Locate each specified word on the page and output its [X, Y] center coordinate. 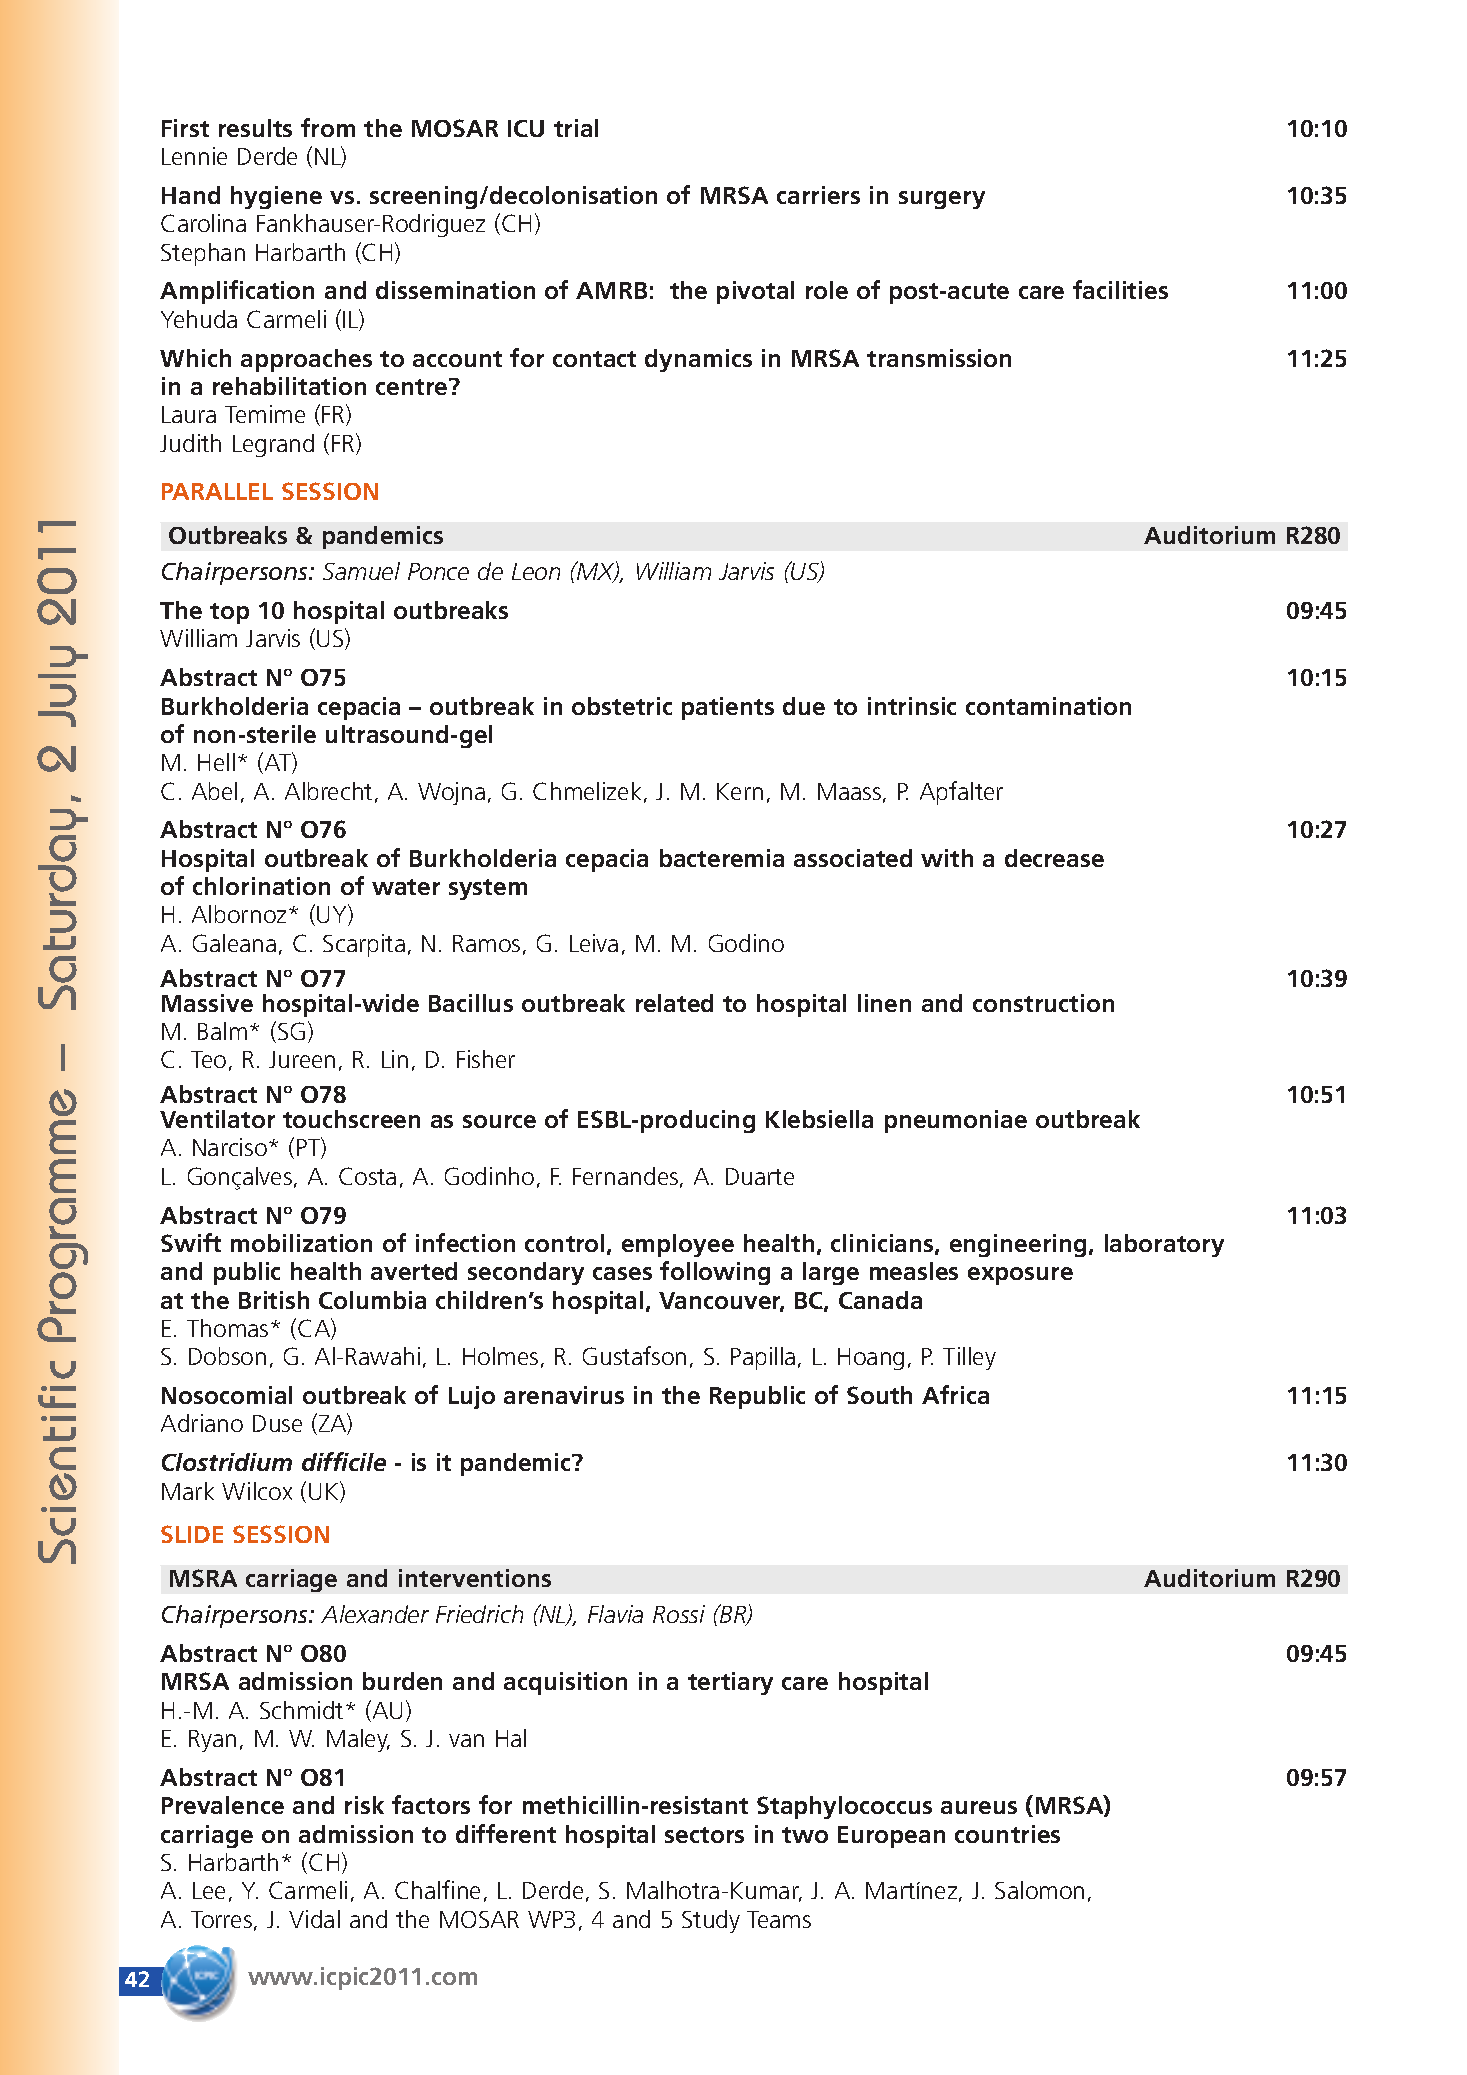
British [274, 1300]
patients [728, 708]
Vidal [314, 1919]
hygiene [276, 197]
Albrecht [328, 791]
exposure [1020, 1276]
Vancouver [721, 1302]
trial [576, 128]
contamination [1048, 706]
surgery [942, 200]
